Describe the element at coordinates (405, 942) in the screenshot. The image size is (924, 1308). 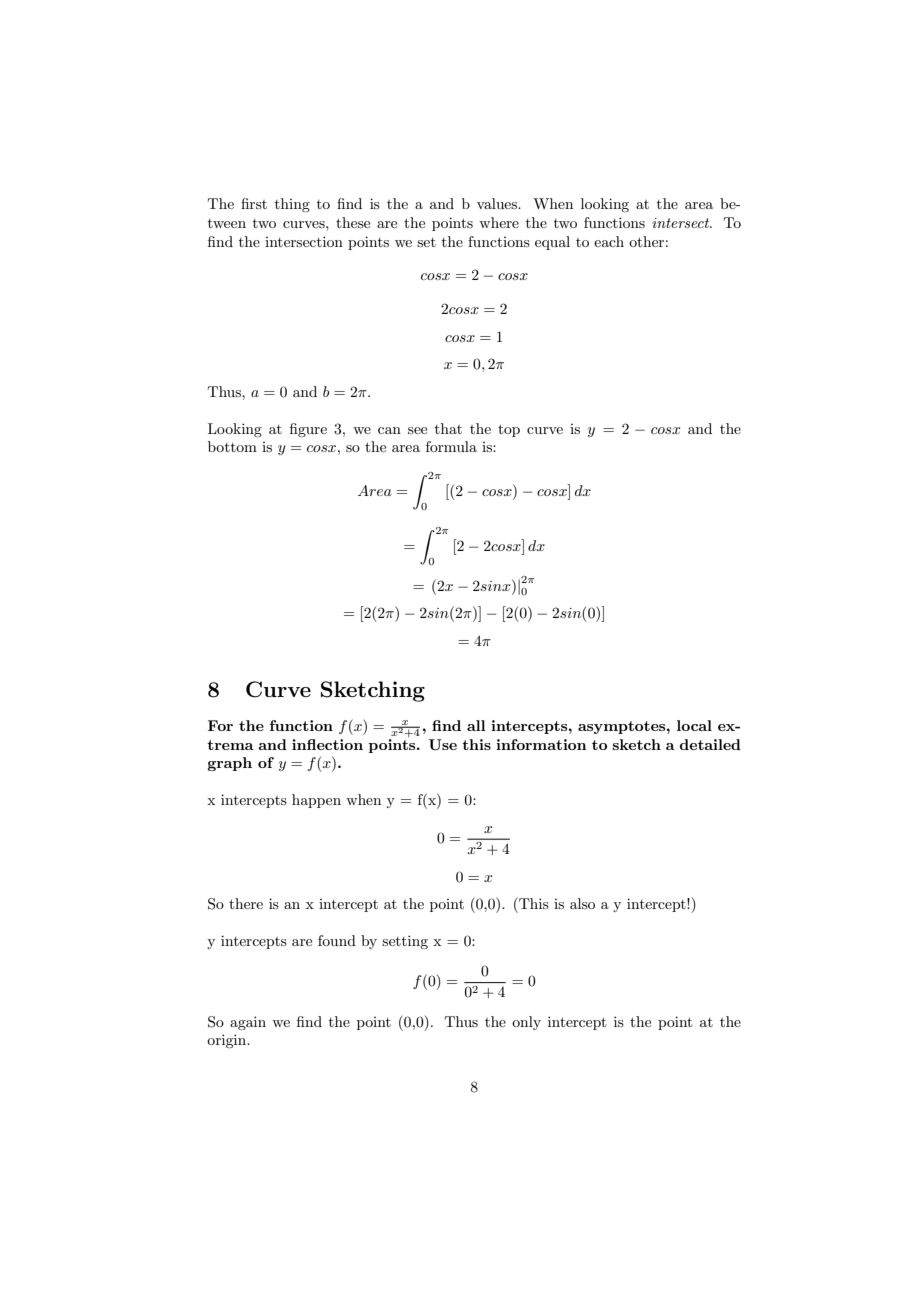
I see `setting` at that location.
